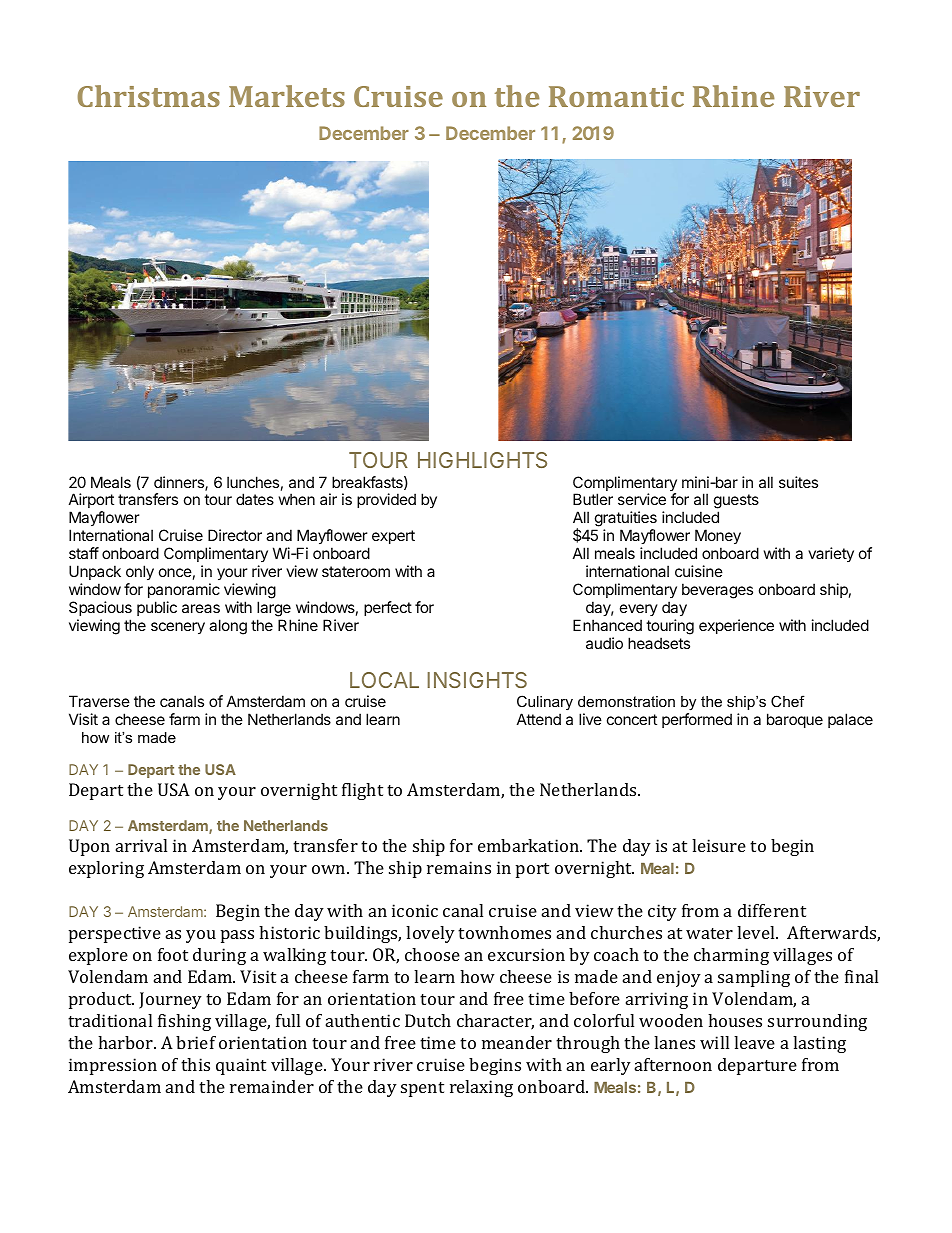  I want to click on HIGHLIGHTS, so click(482, 460).
